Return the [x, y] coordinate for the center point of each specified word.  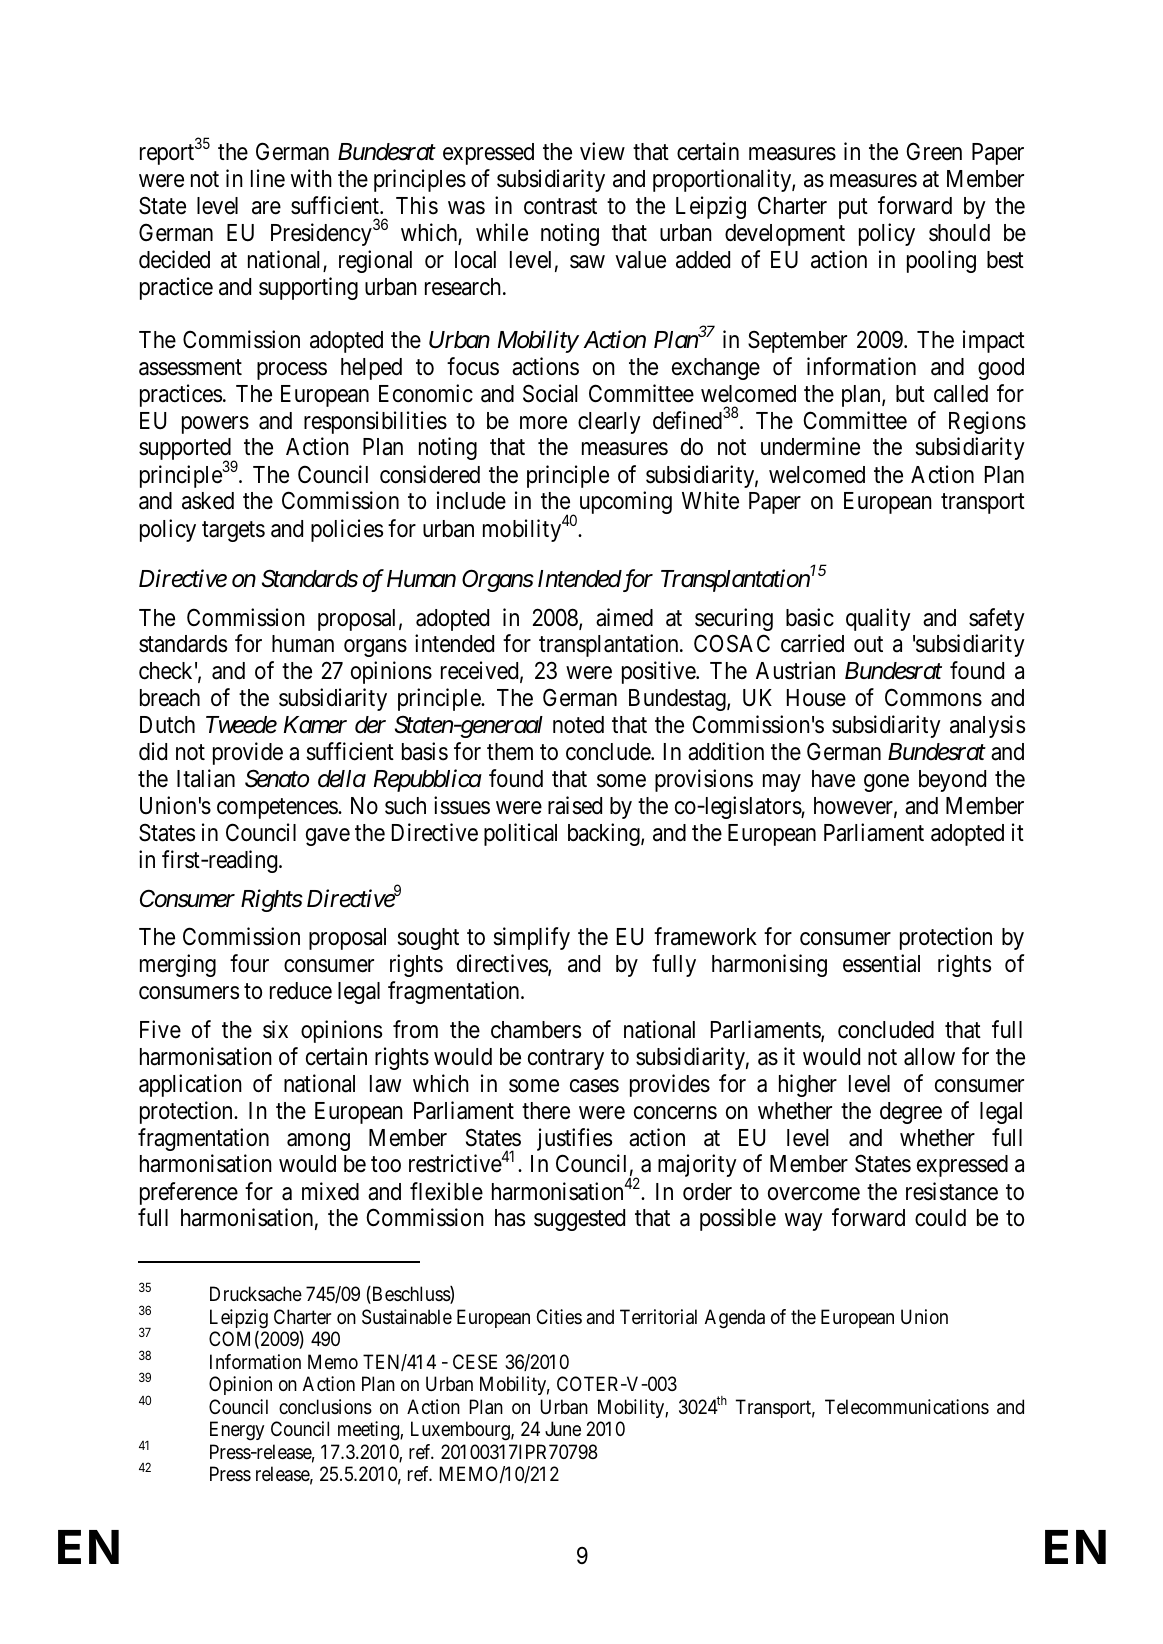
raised [575, 805]
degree [911, 1113]
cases [594, 1086]
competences [278, 808]
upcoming [626, 502]
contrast [560, 206]
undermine [810, 446]
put [853, 208]
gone [886, 783]
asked [208, 501]
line [268, 178]
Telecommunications [907, 1407]
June [563, 1428]
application [190, 1085]
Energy [237, 1431]
